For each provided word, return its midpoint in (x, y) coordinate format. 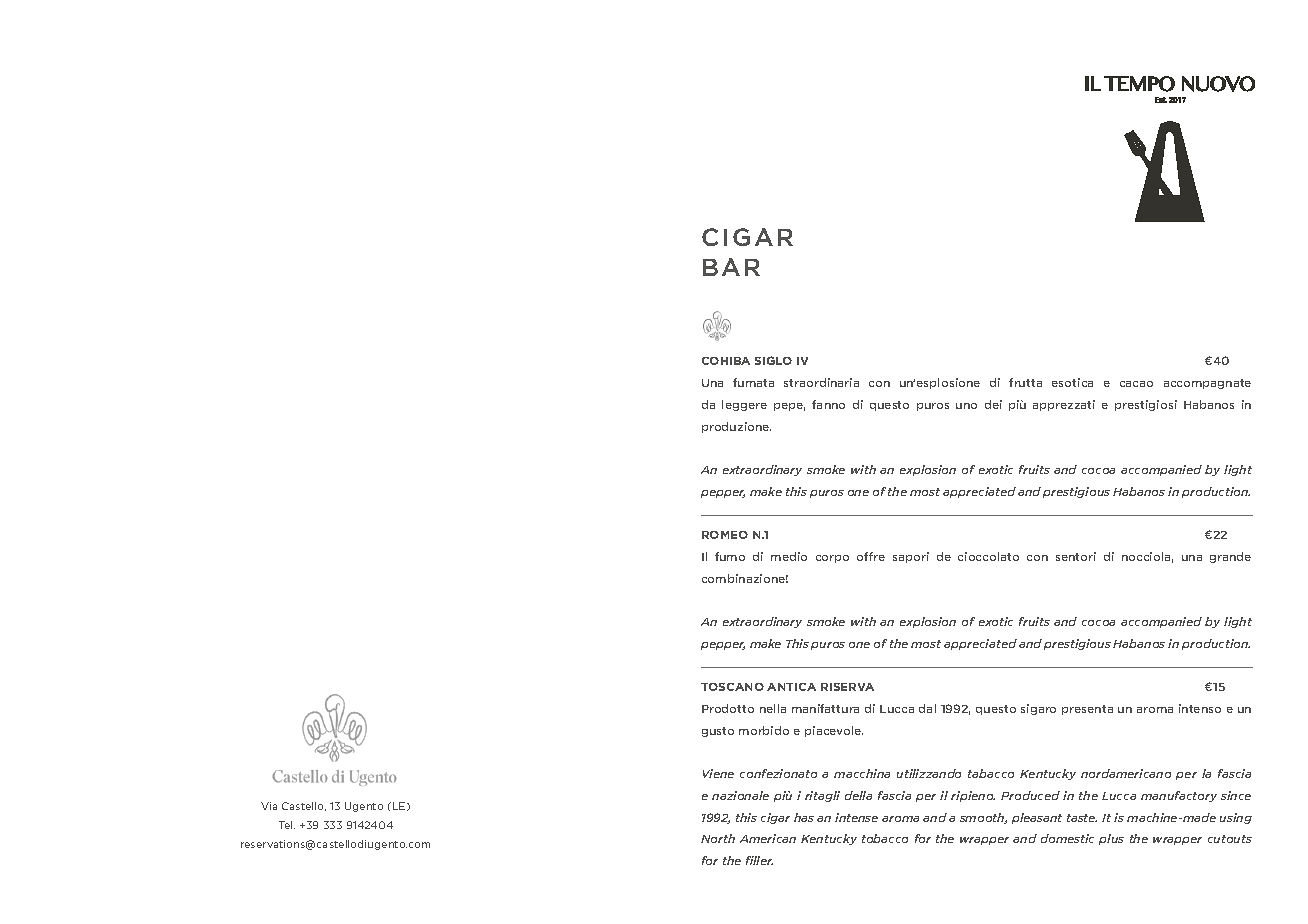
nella (773, 708)
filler (759, 860)
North (718, 838)
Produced (1030, 795)
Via (269, 806)
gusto (718, 732)
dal (927, 708)
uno (966, 406)
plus (1111, 839)
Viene (718, 773)
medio (789, 556)
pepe (789, 407)
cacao (1136, 384)
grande (1230, 557)
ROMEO (725, 535)
